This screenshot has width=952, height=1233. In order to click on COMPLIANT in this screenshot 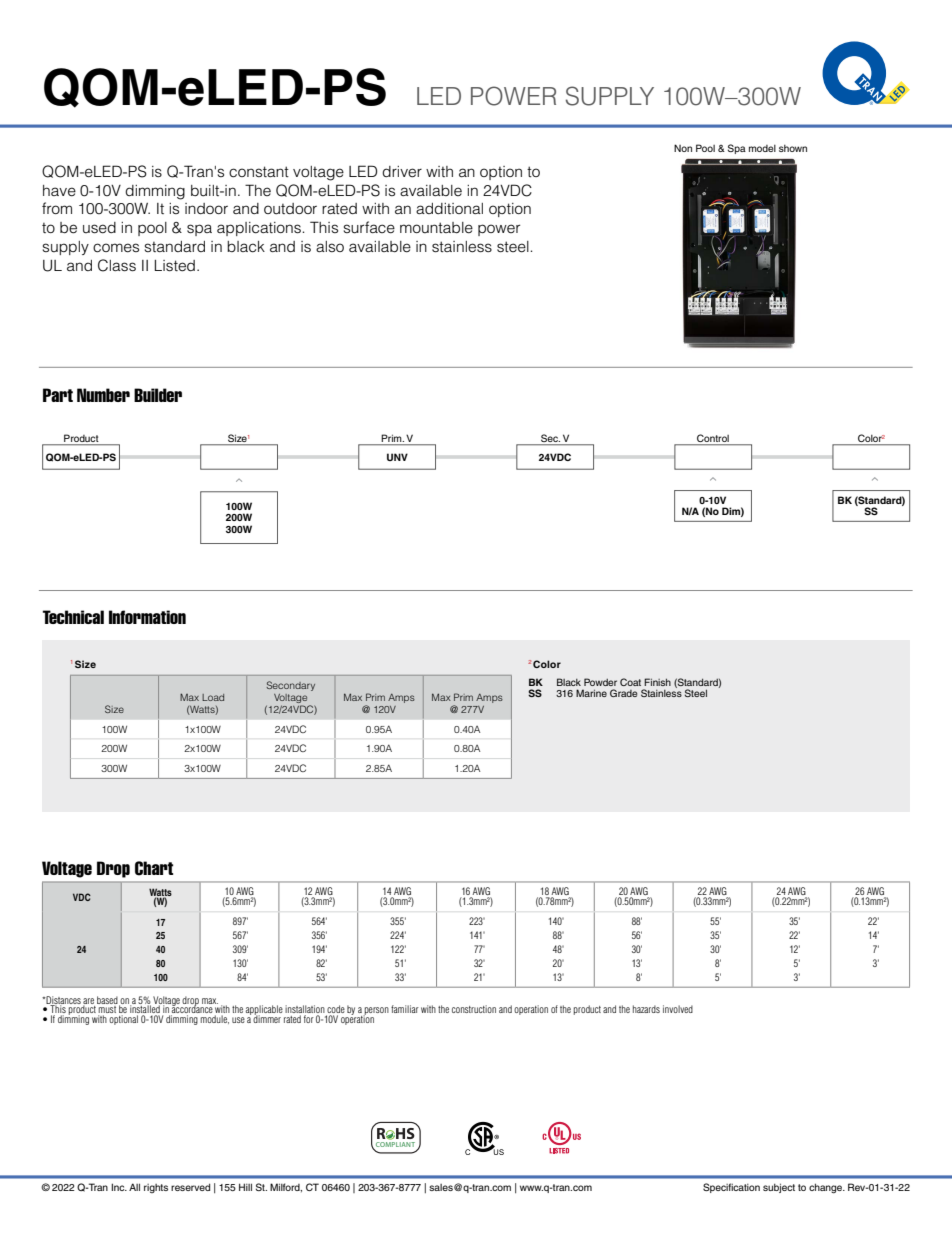, I will do `click(394, 1146)`.
